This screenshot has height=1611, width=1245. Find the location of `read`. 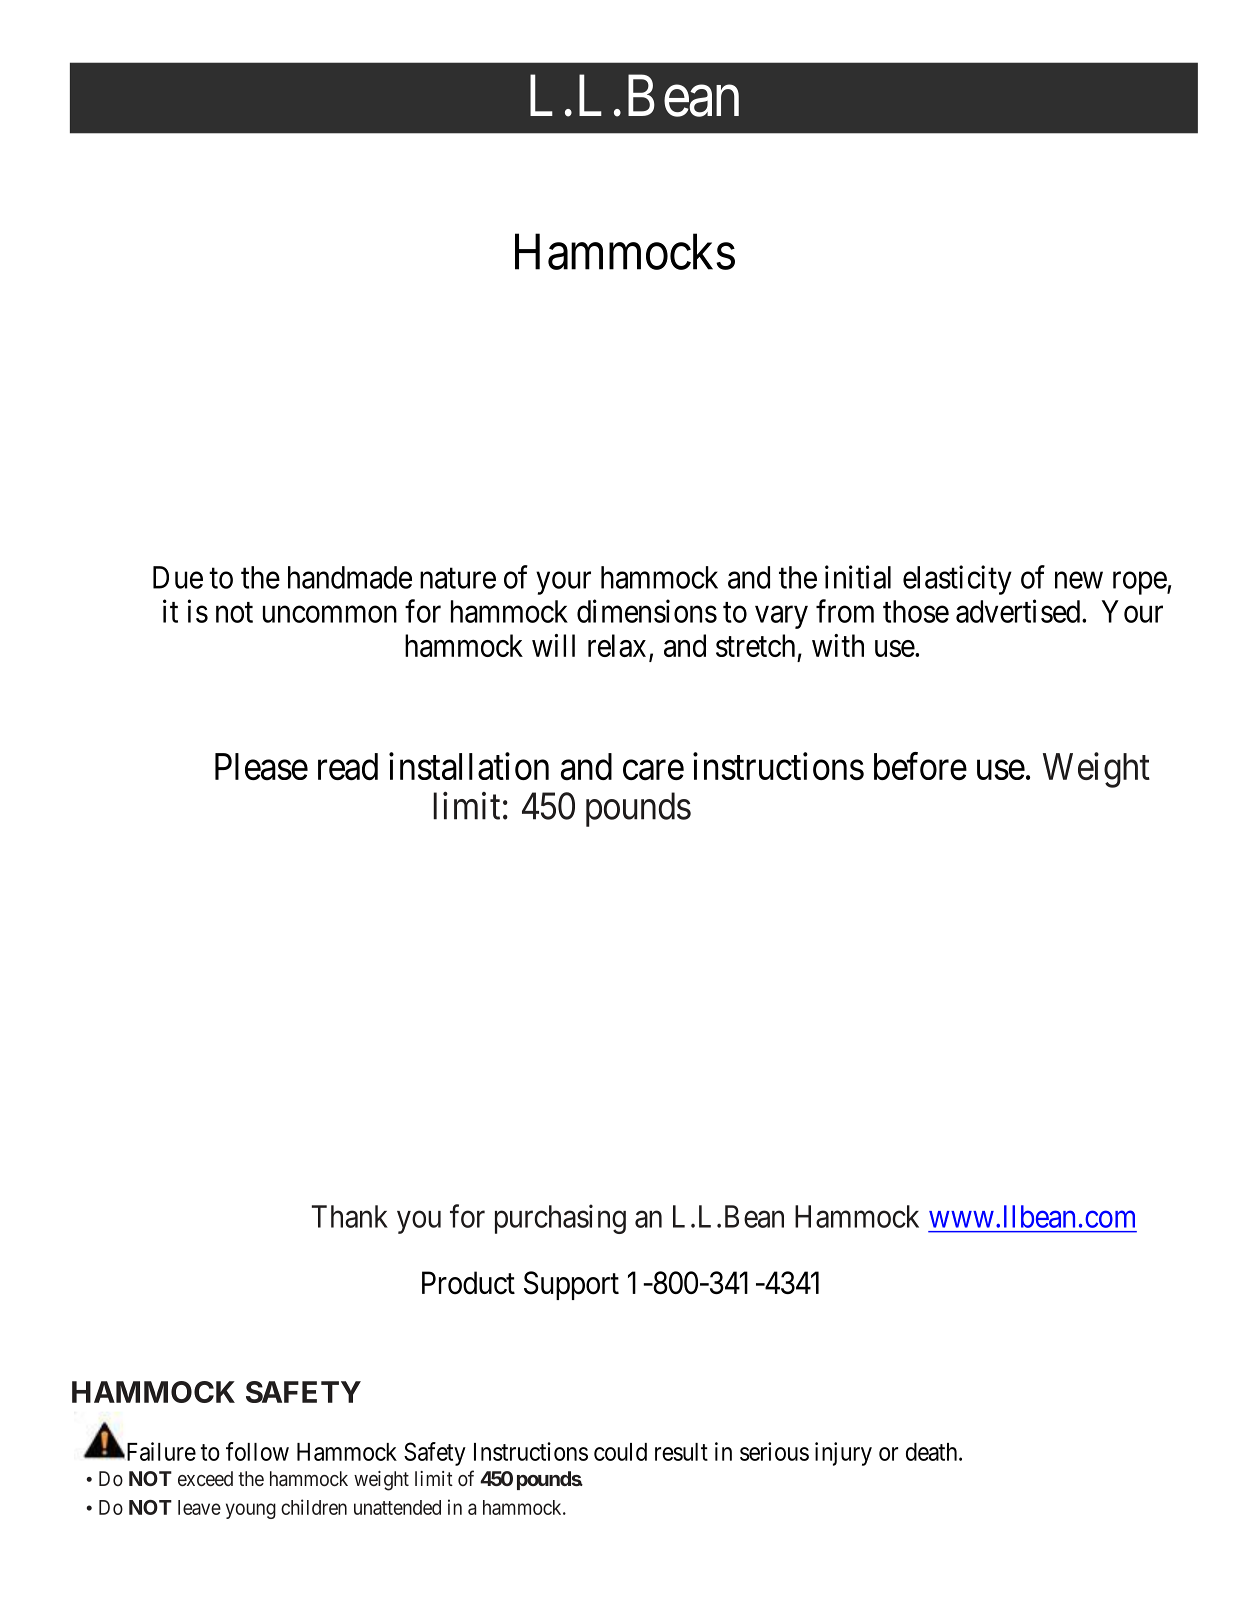

read is located at coordinates (348, 767).
